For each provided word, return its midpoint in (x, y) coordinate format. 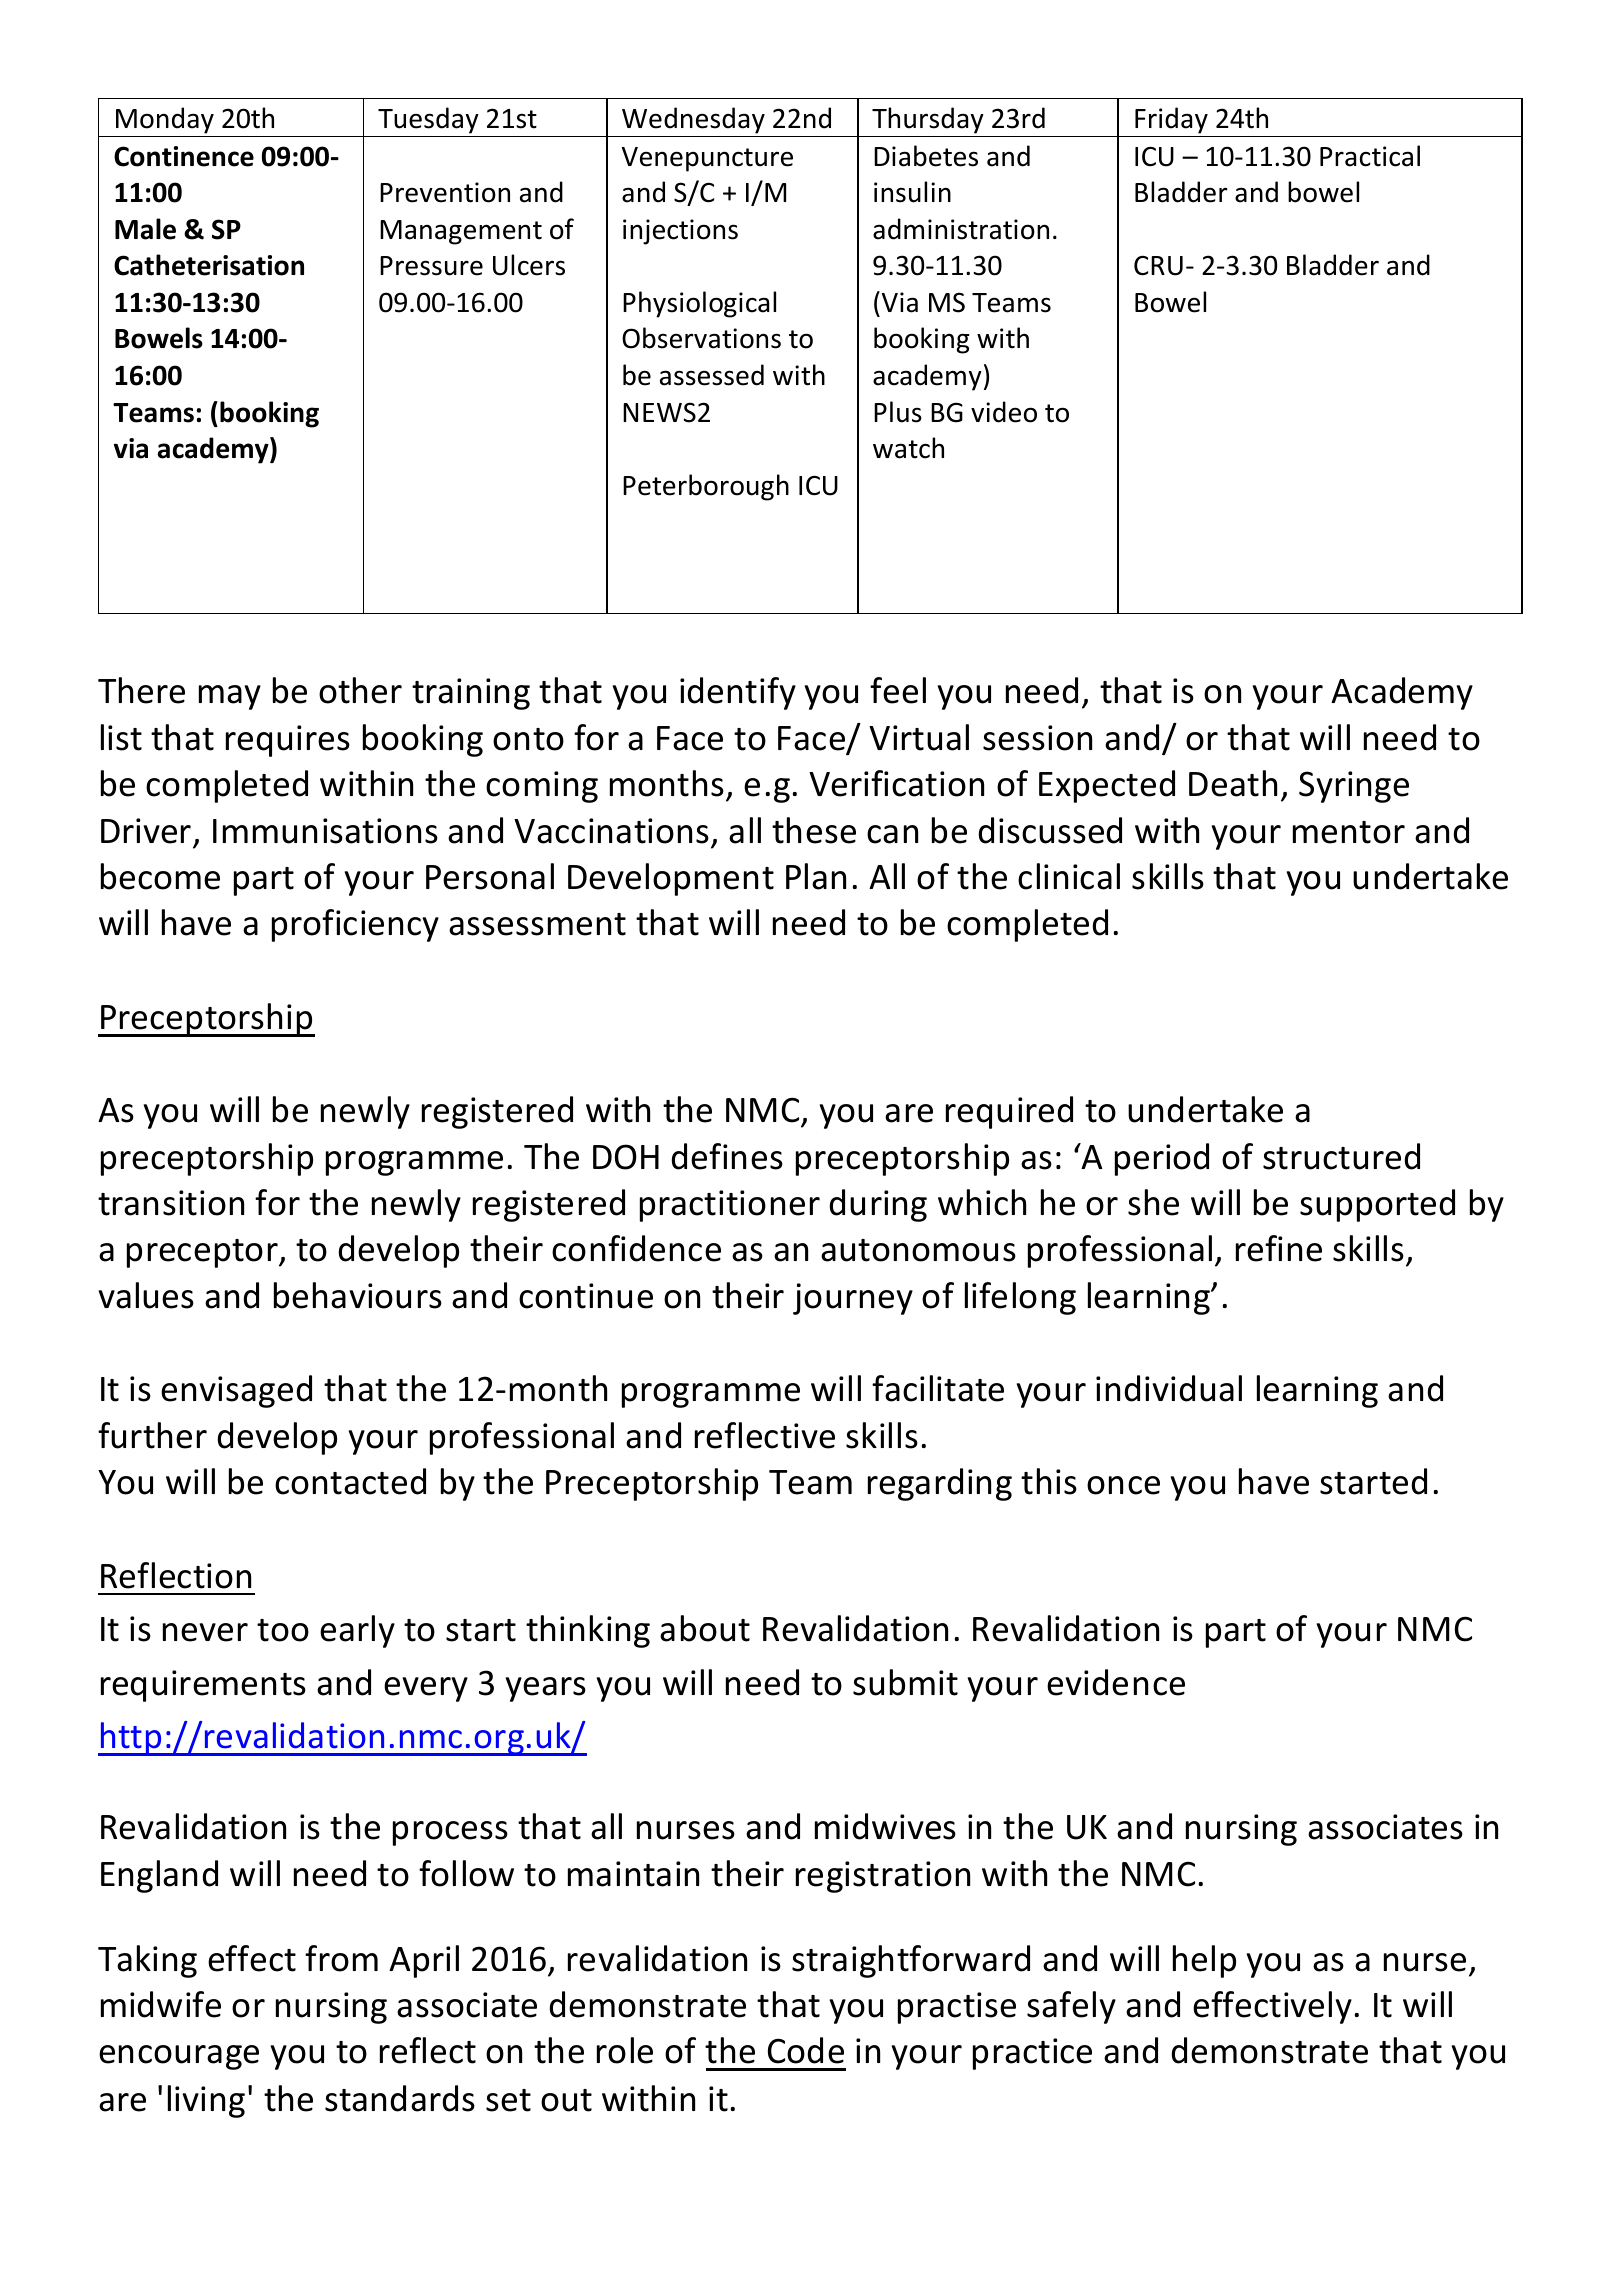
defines (727, 1156)
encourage (179, 2057)
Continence (184, 156)
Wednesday (693, 120)
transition (171, 1203)
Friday (1171, 120)
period (1162, 1159)
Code (806, 2050)
